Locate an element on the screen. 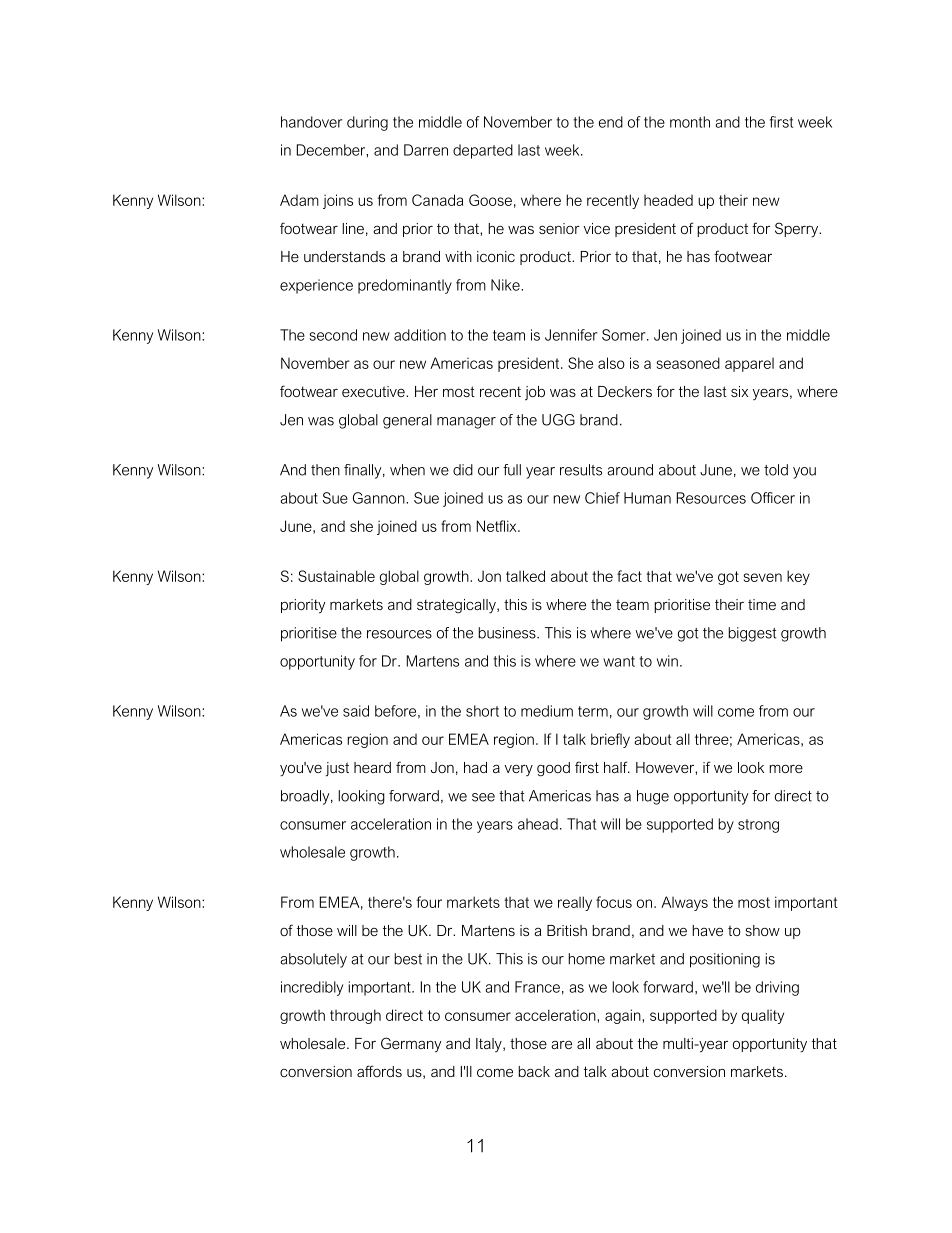 The width and height of the screenshot is (952, 1233). back is located at coordinates (534, 1071).
